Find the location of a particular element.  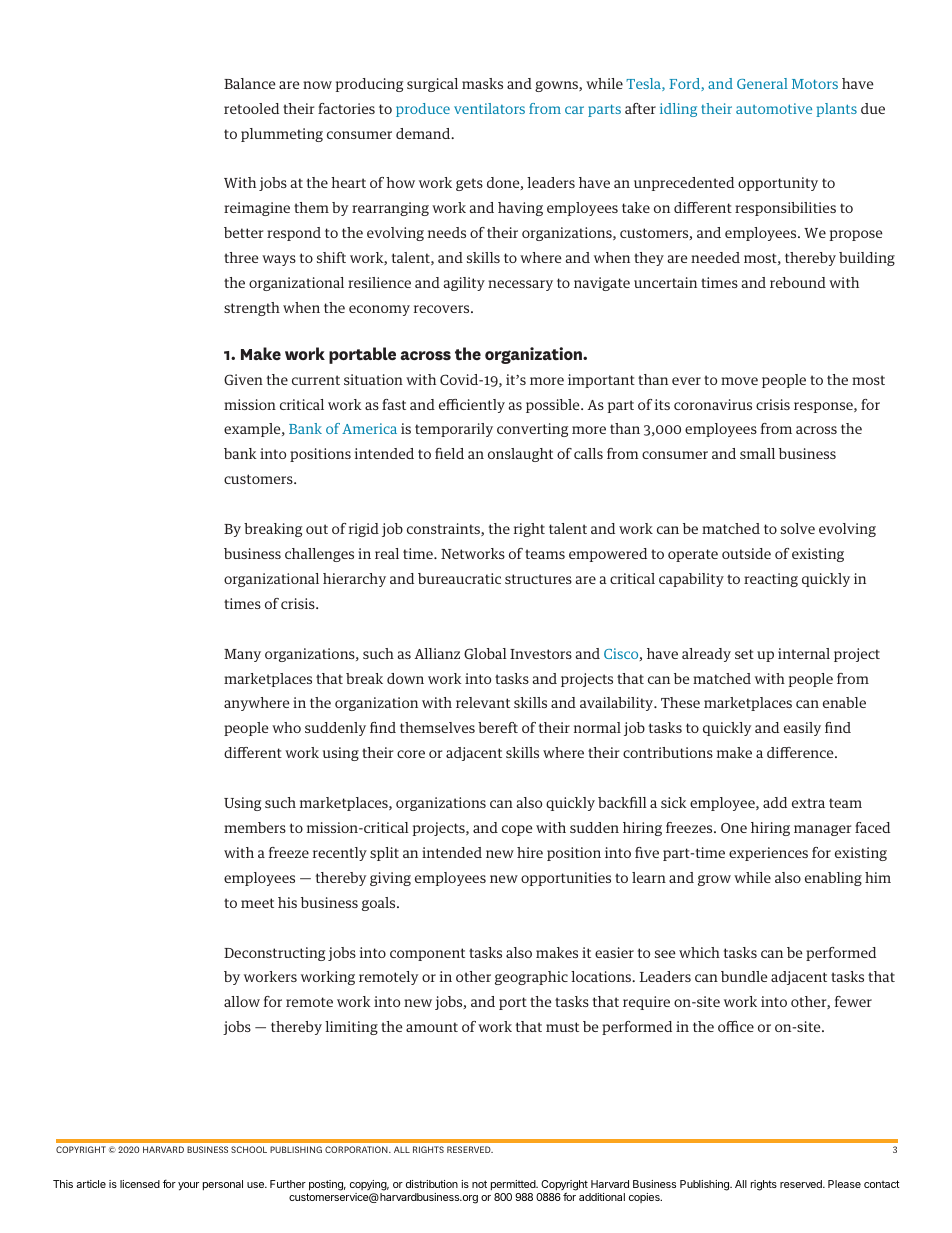

Many is located at coordinates (242, 655).
